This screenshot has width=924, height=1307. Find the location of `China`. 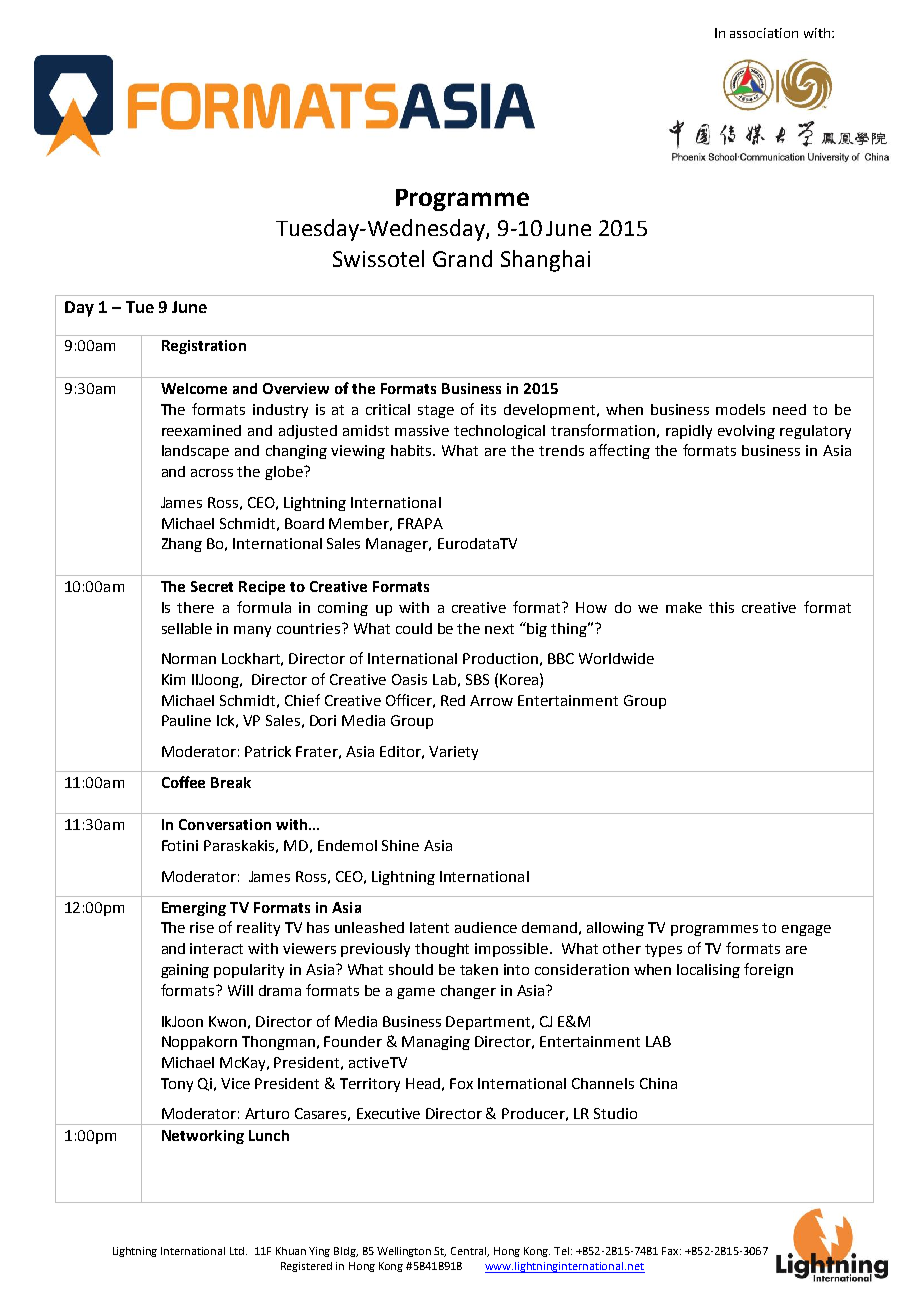

China is located at coordinates (658, 1083).
